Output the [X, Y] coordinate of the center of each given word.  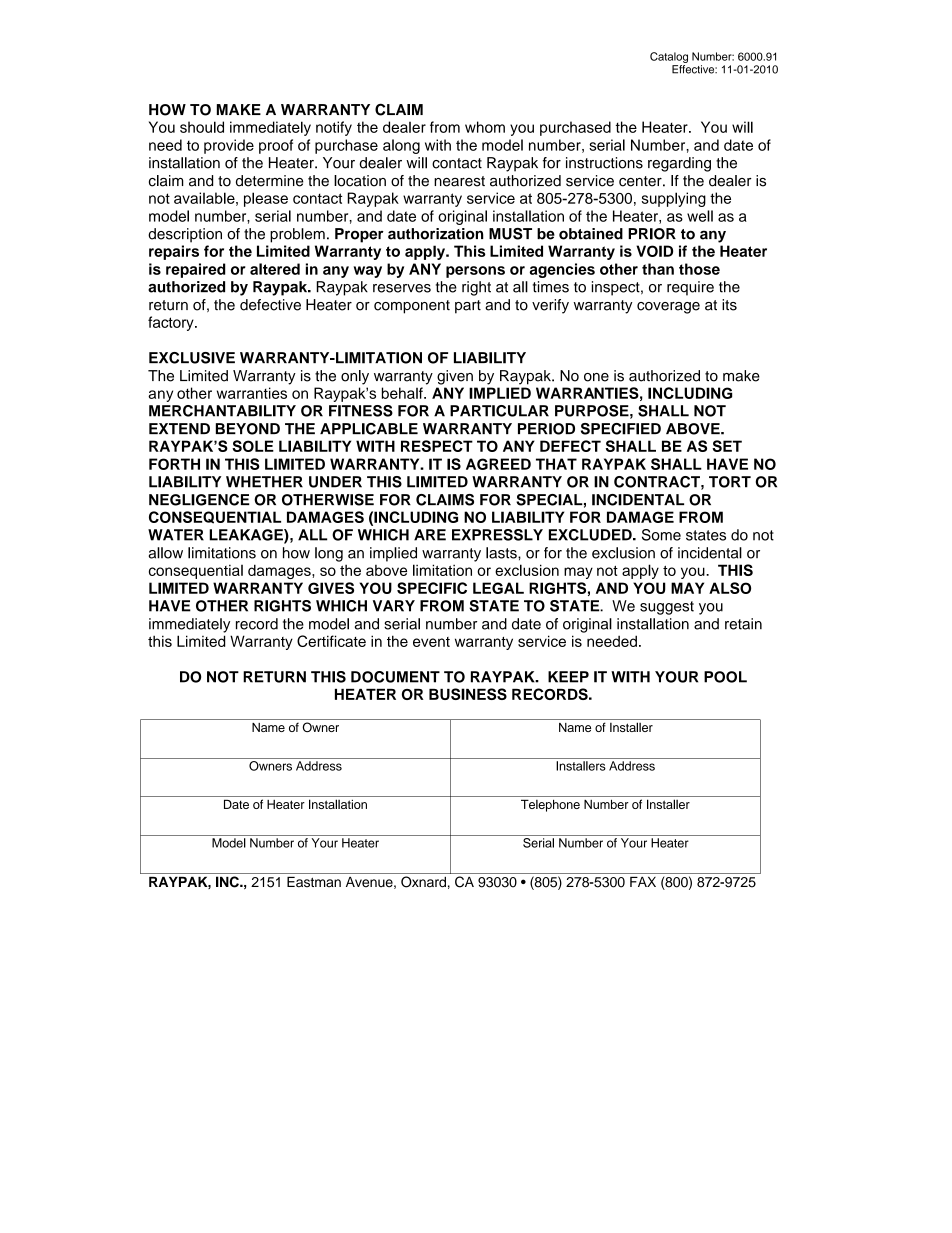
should [202, 127]
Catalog [669, 57]
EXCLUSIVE [192, 358]
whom [485, 127]
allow [166, 553]
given [455, 377]
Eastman [314, 882]
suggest [667, 608]
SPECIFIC [432, 588]
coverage [668, 308]
